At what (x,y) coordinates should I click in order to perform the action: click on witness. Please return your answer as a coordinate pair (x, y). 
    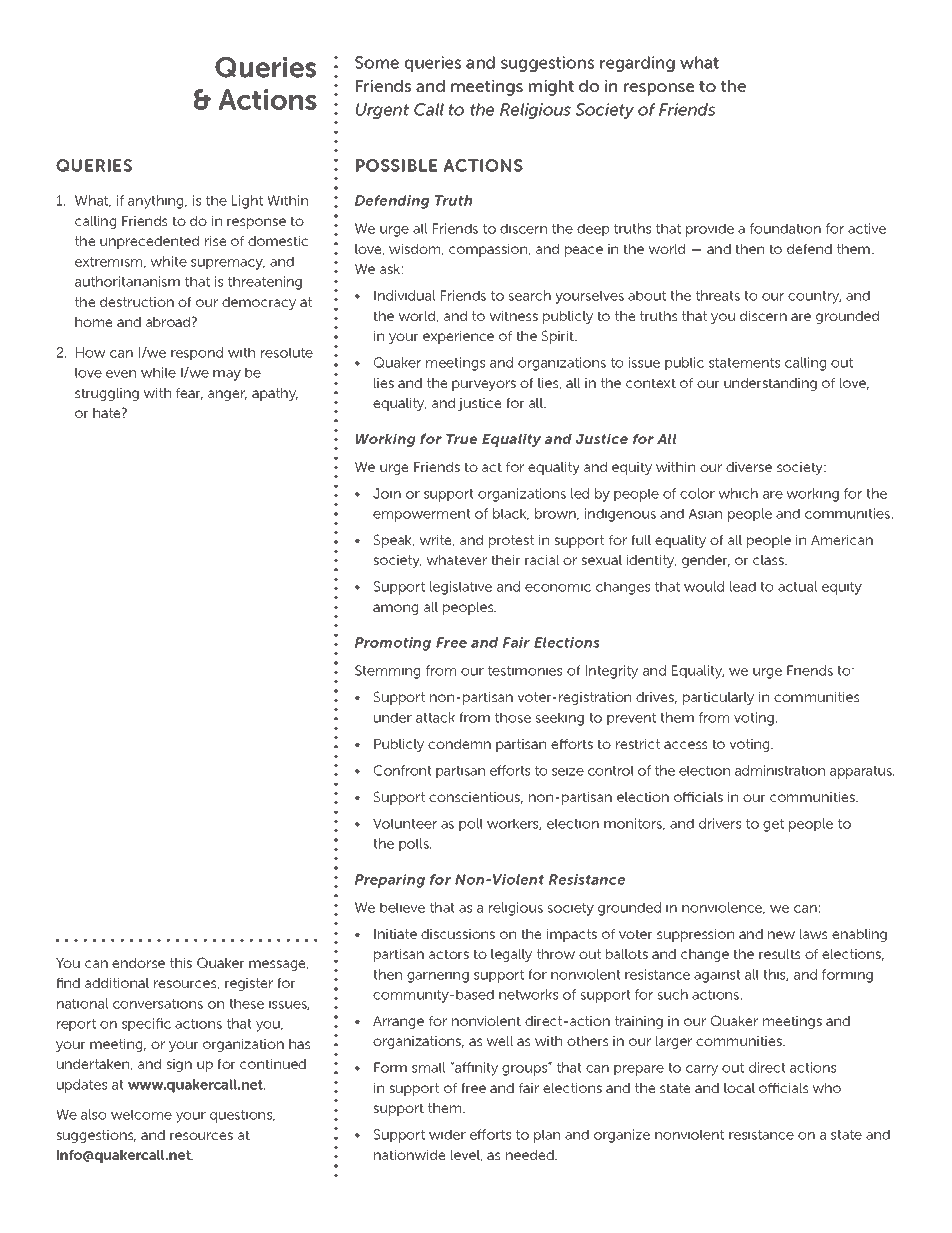
    Looking at the image, I should click on (513, 316).
